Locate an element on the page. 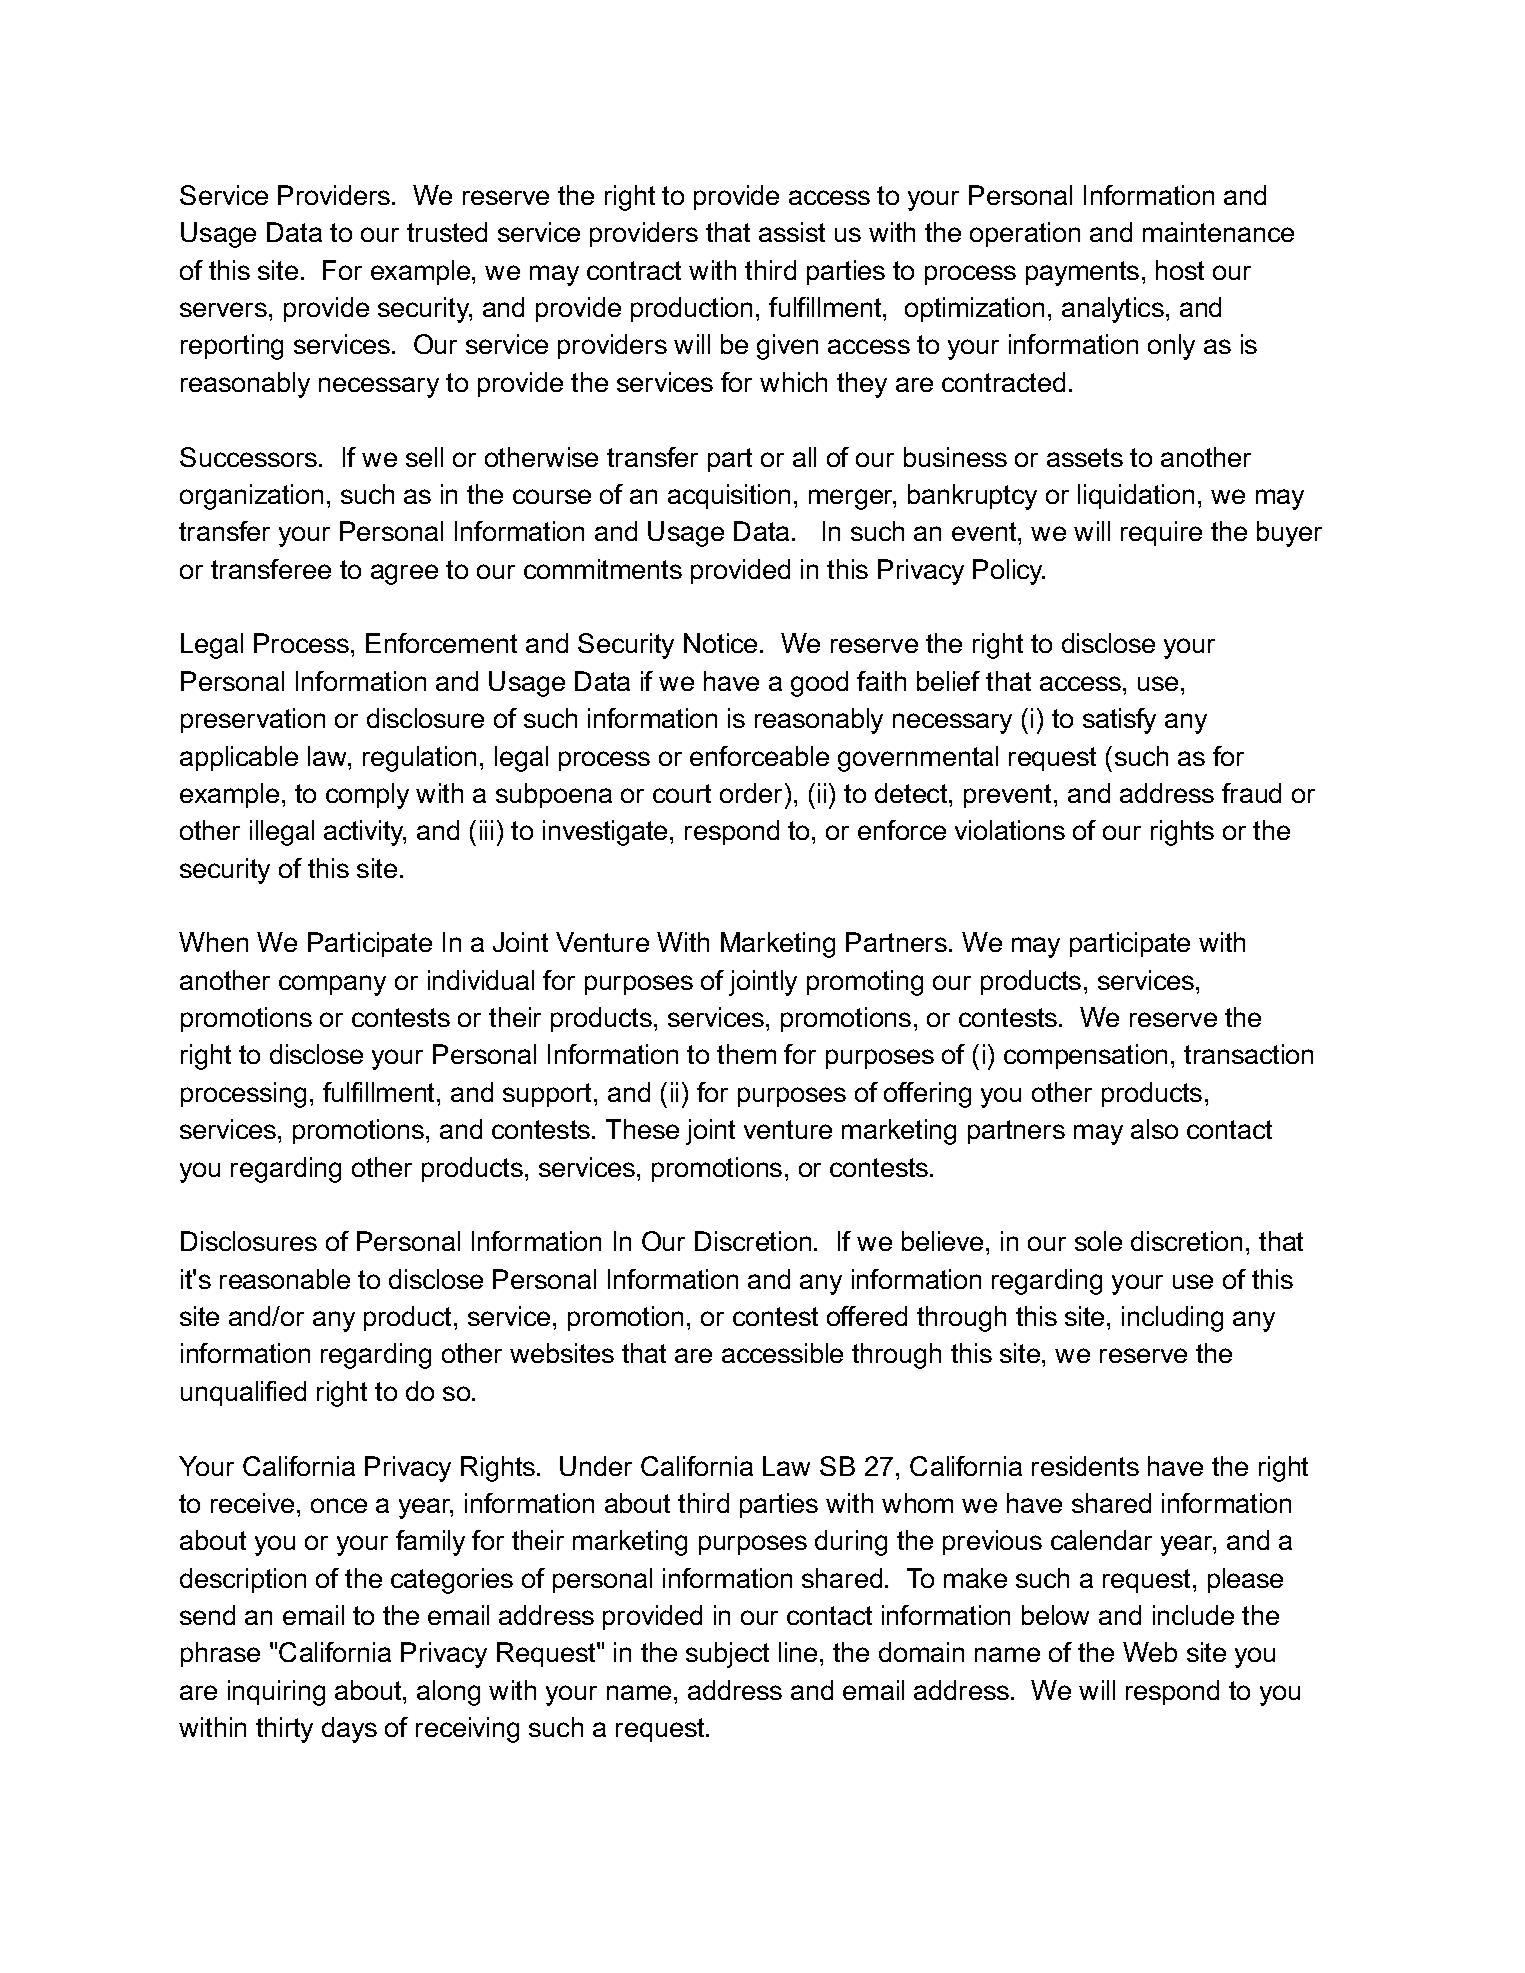 Image resolution: width=1525 pixels, height=1973 pixels. assist is located at coordinates (792, 232).
